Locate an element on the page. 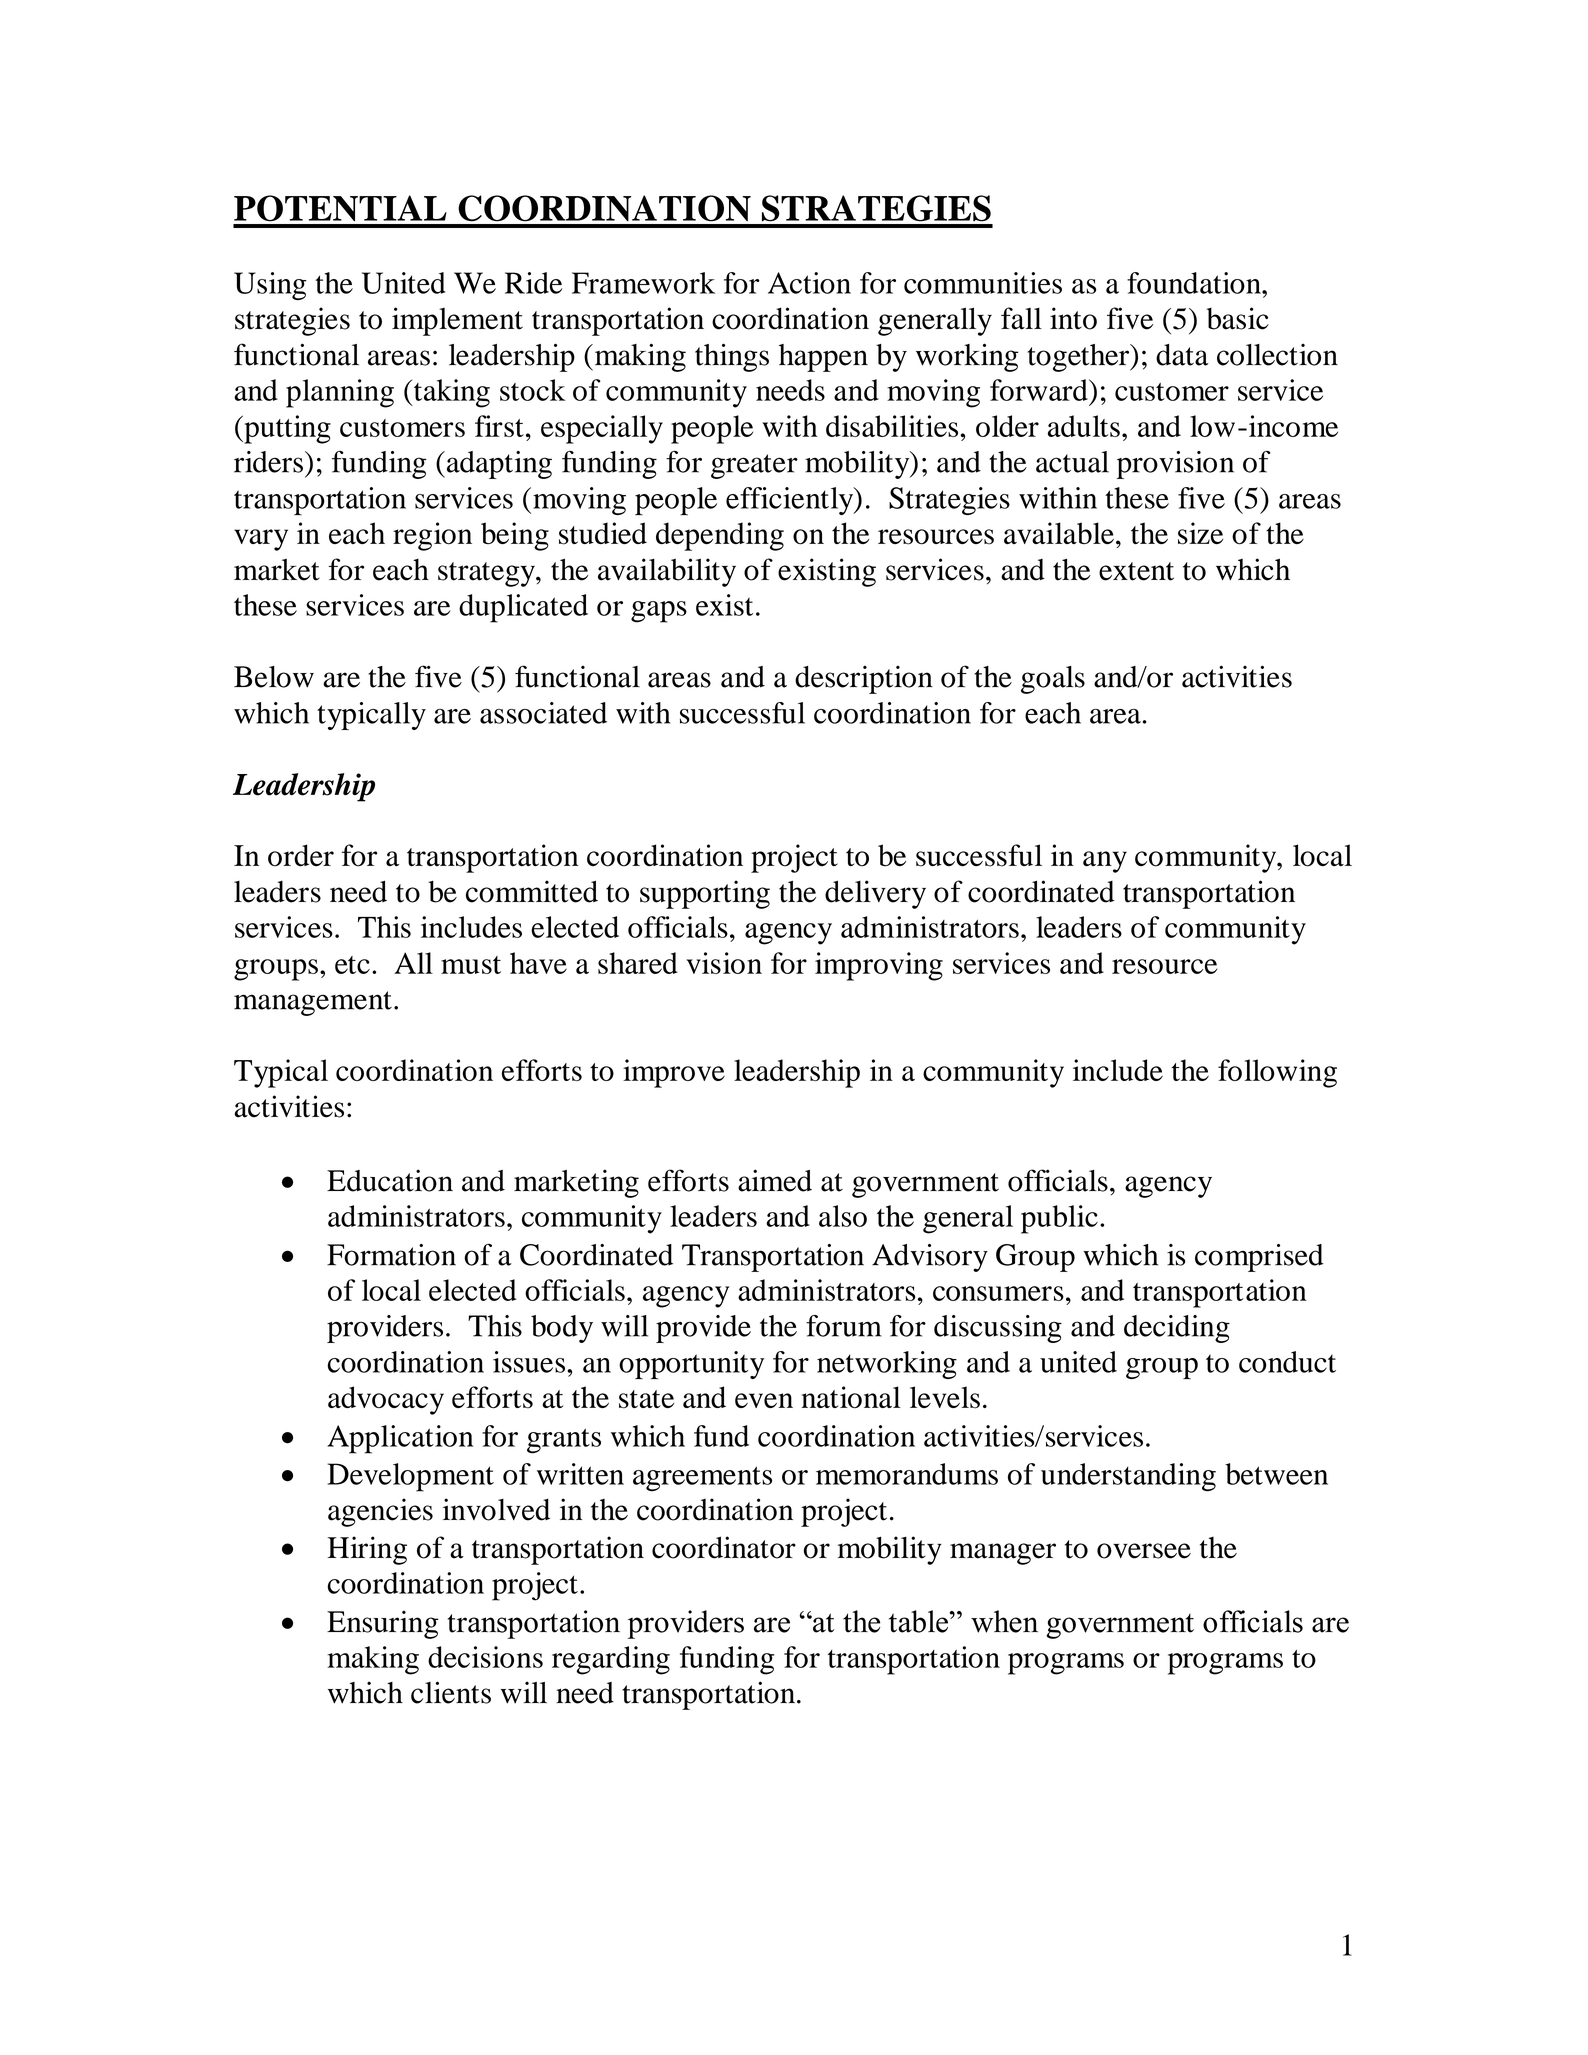 The width and height of the image is (1588, 2055). table is located at coordinates (919, 1621).
